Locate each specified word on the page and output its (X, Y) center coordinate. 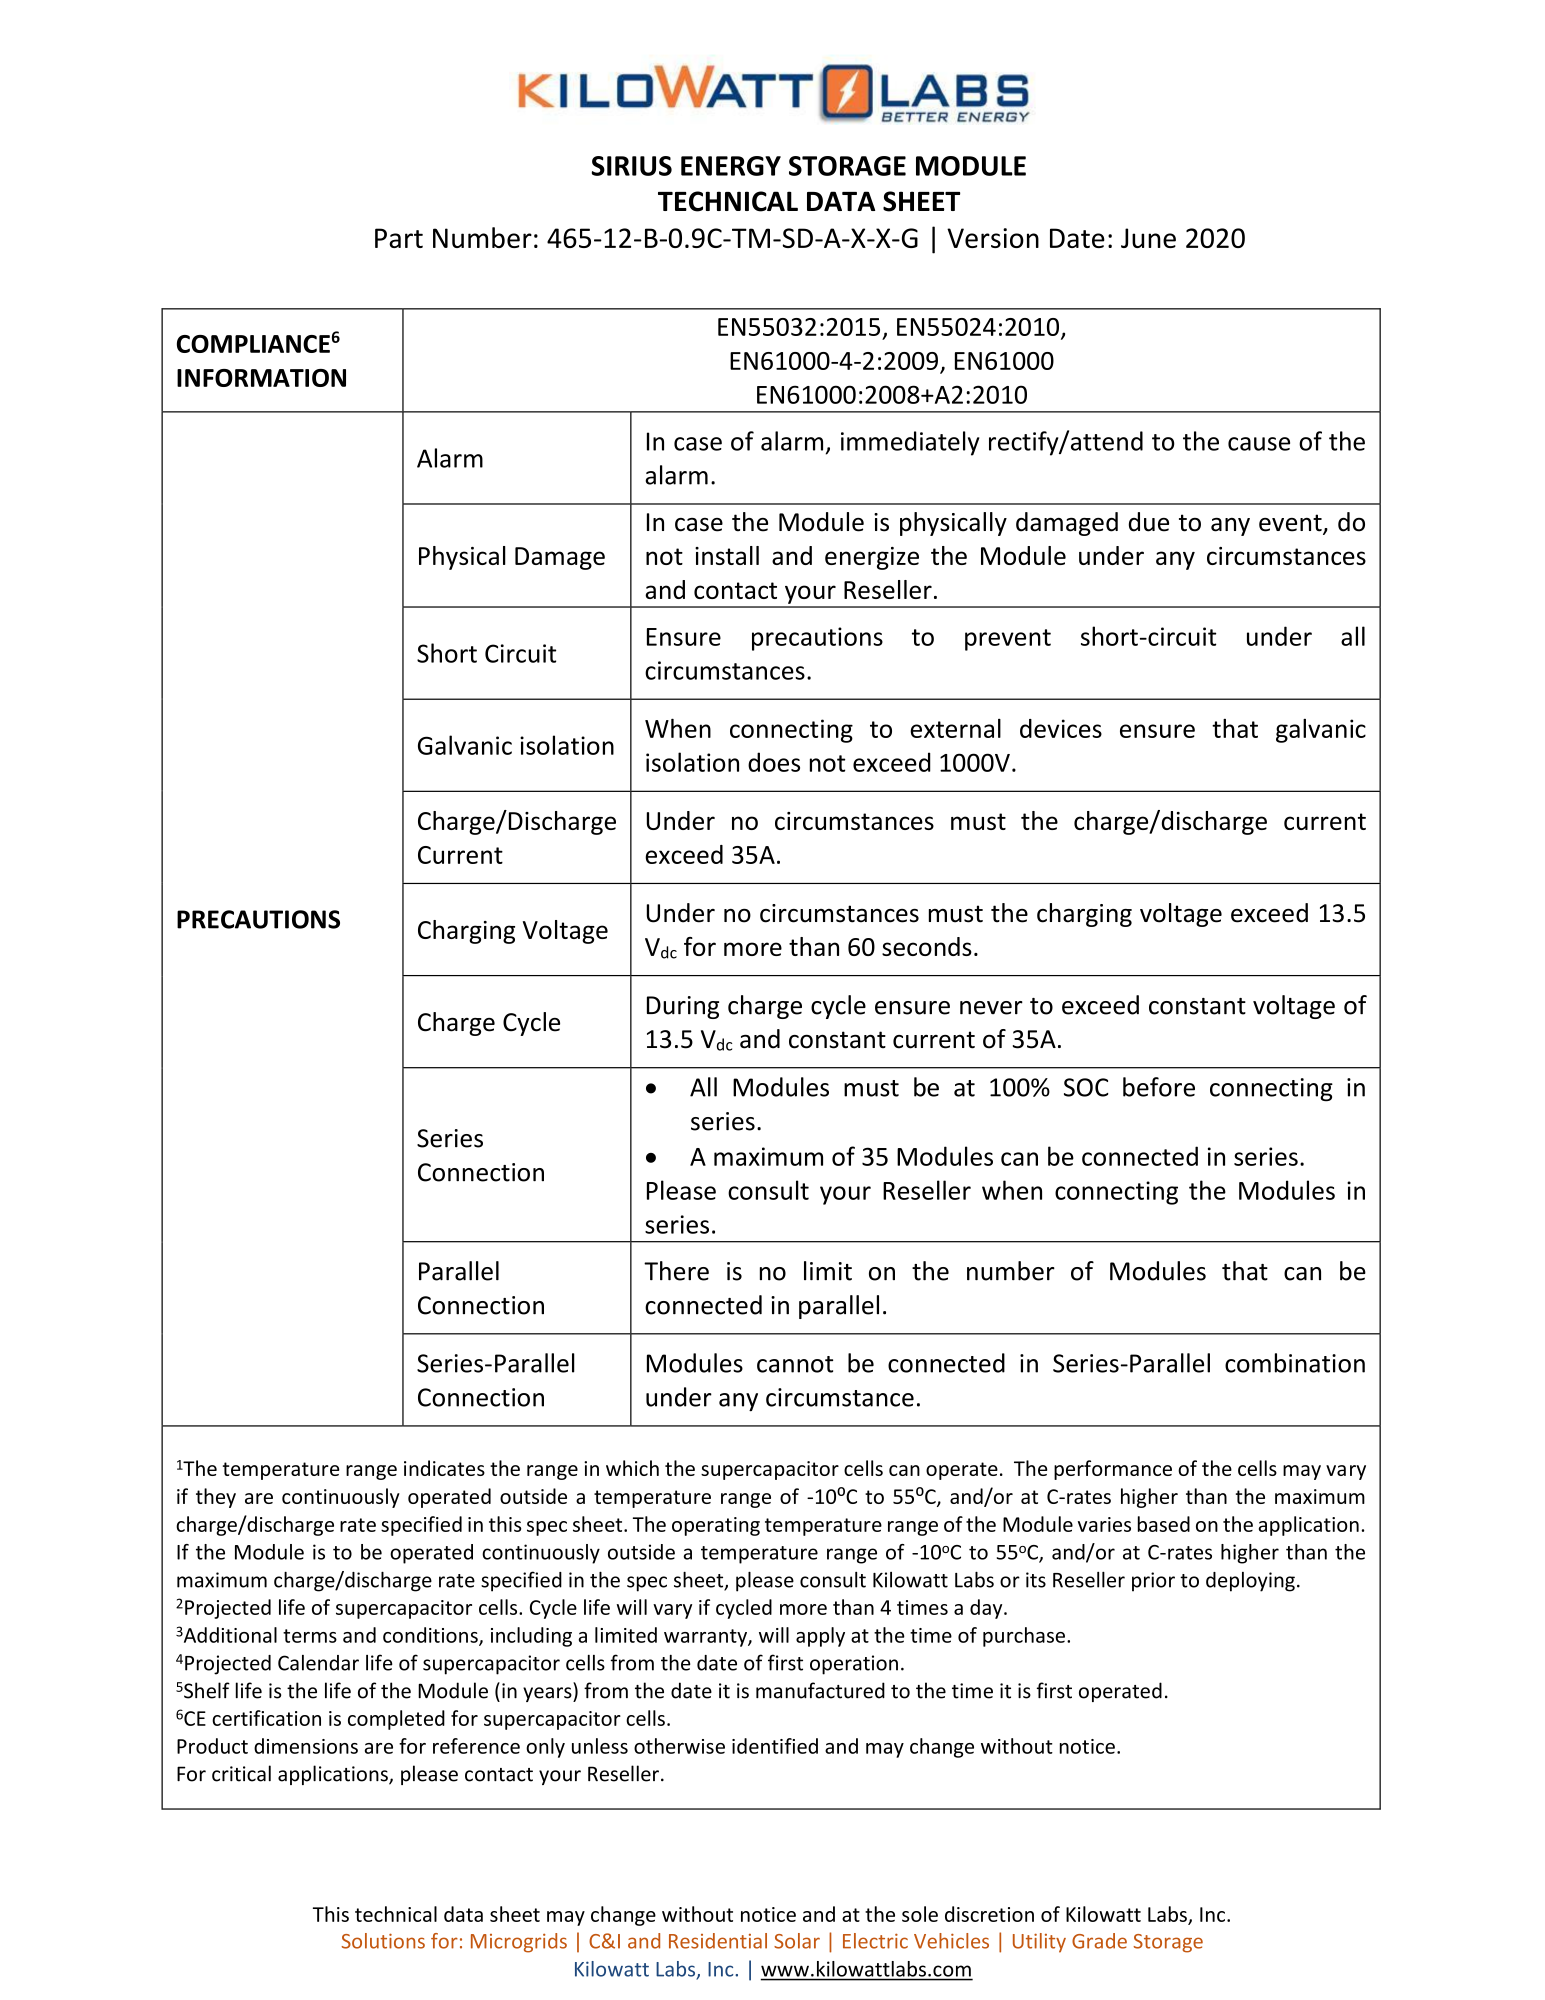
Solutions (383, 1941)
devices (1061, 728)
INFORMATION (261, 378)
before (1159, 1087)
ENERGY (731, 166)
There (676, 1271)
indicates (444, 1468)
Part (399, 238)
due (1149, 522)
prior (1153, 1582)
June (1148, 238)
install (727, 555)
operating (716, 1526)
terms (310, 1636)
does (774, 762)
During (683, 1007)
